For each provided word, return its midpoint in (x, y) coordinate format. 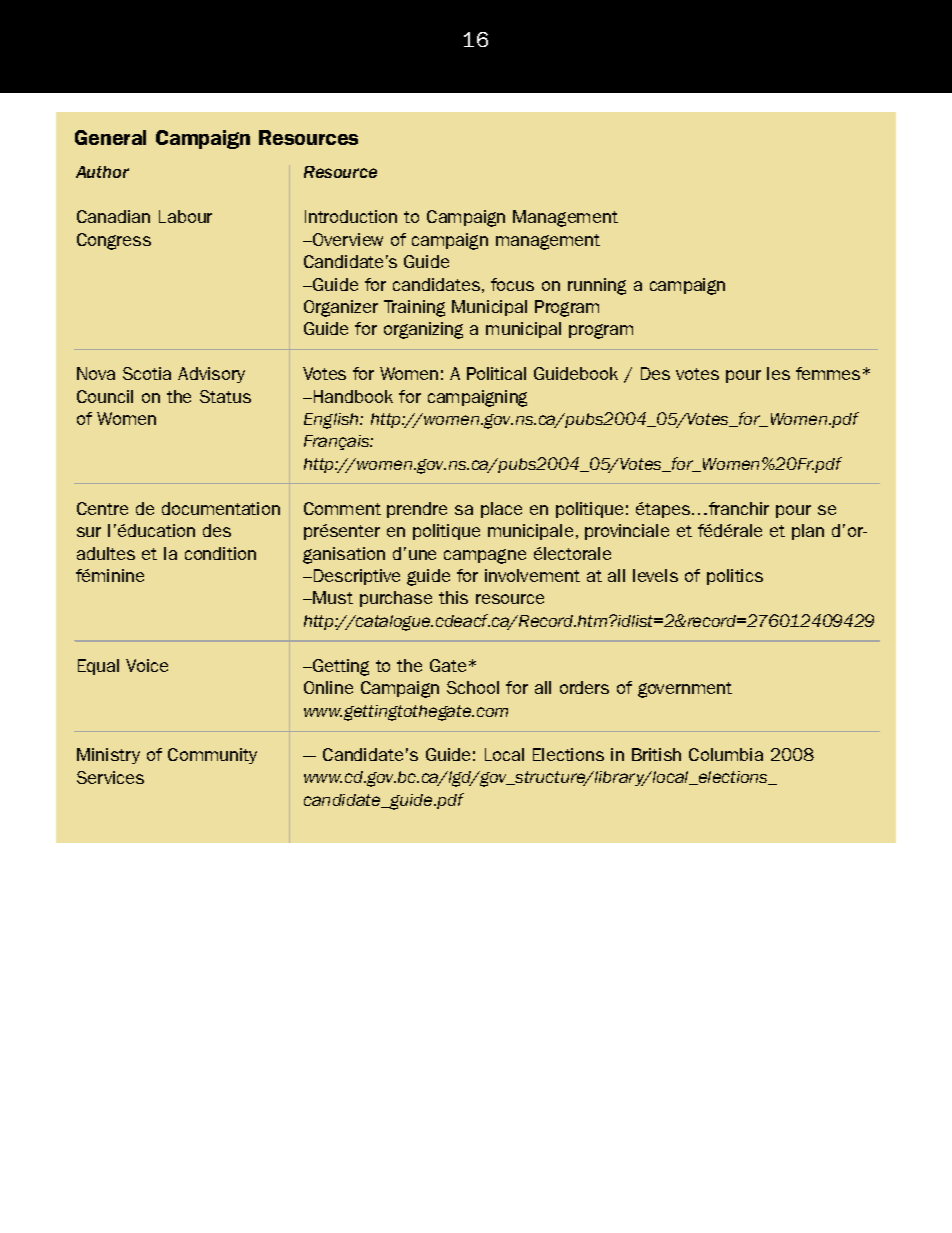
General (110, 137)
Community (212, 756)
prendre (417, 510)
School (473, 687)
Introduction (351, 216)
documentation (221, 508)
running (597, 286)
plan (808, 532)
